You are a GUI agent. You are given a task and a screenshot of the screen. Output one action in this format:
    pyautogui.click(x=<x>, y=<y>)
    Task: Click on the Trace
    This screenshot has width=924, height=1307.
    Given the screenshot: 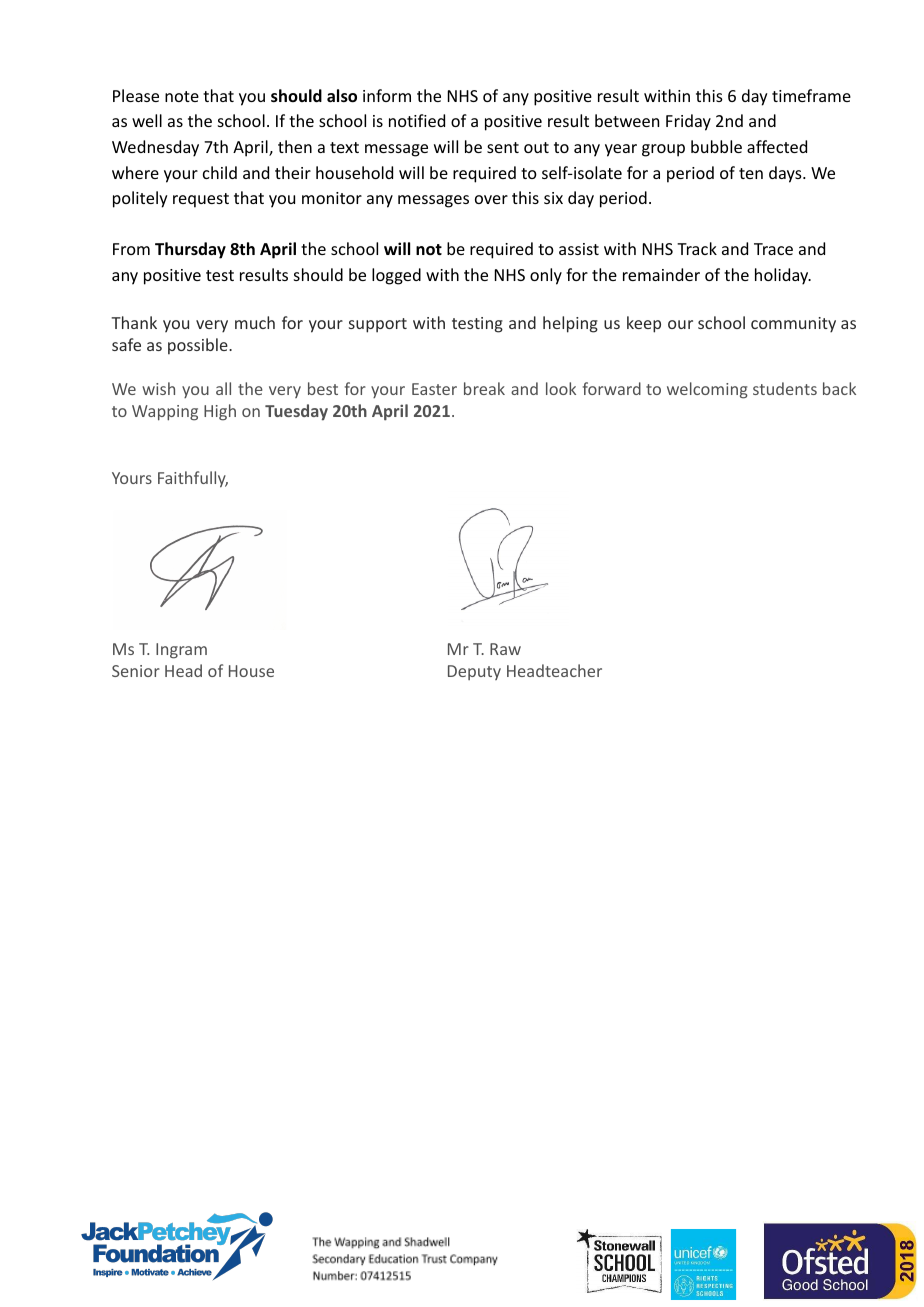 What is the action you would take?
    pyautogui.click(x=773, y=249)
